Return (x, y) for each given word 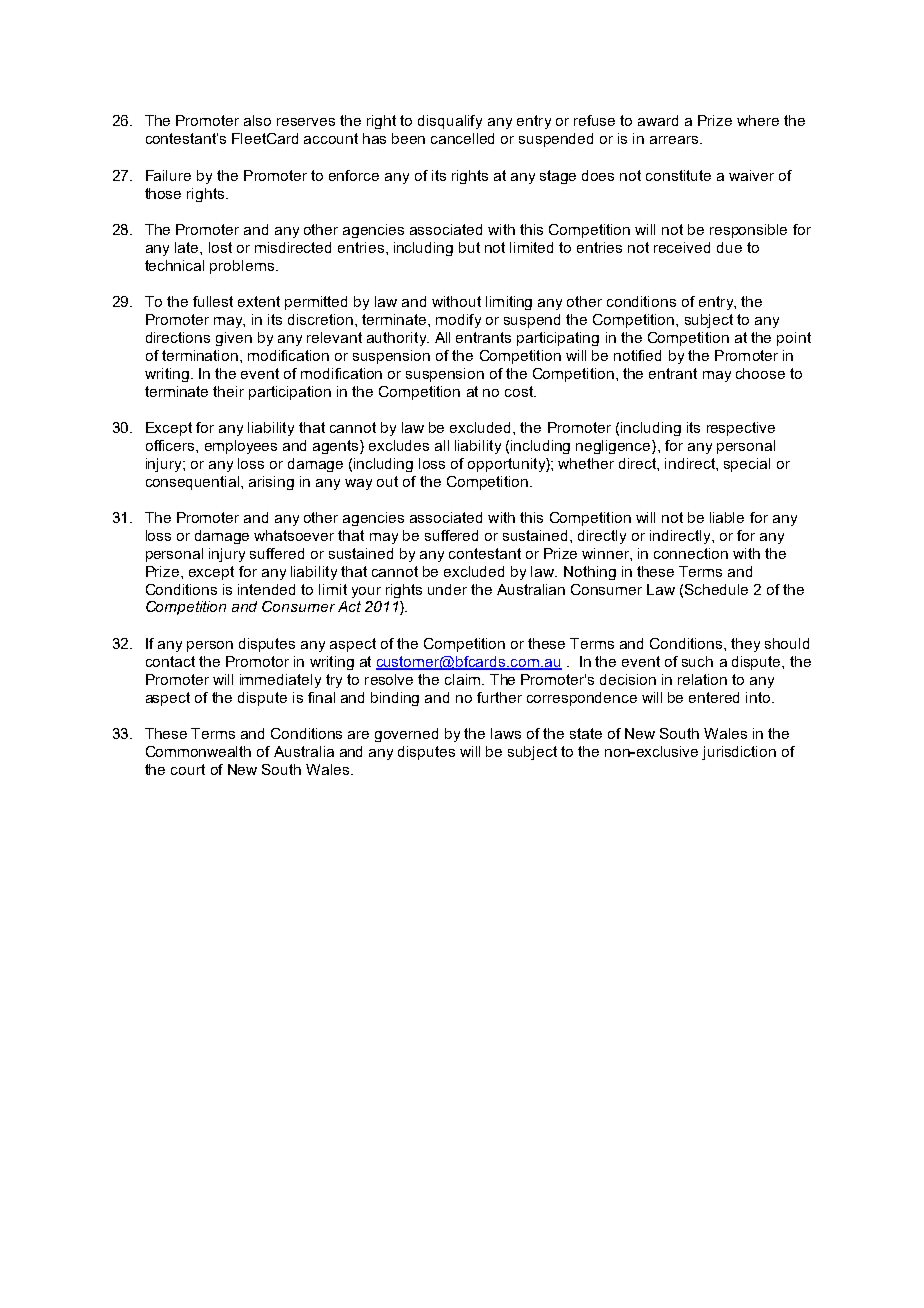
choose (760, 373)
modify (458, 321)
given (234, 339)
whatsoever (294, 535)
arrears (675, 140)
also (257, 120)
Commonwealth (198, 751)
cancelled (462, 138)
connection (691, 553)
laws (506, 733)
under (447, 589)
